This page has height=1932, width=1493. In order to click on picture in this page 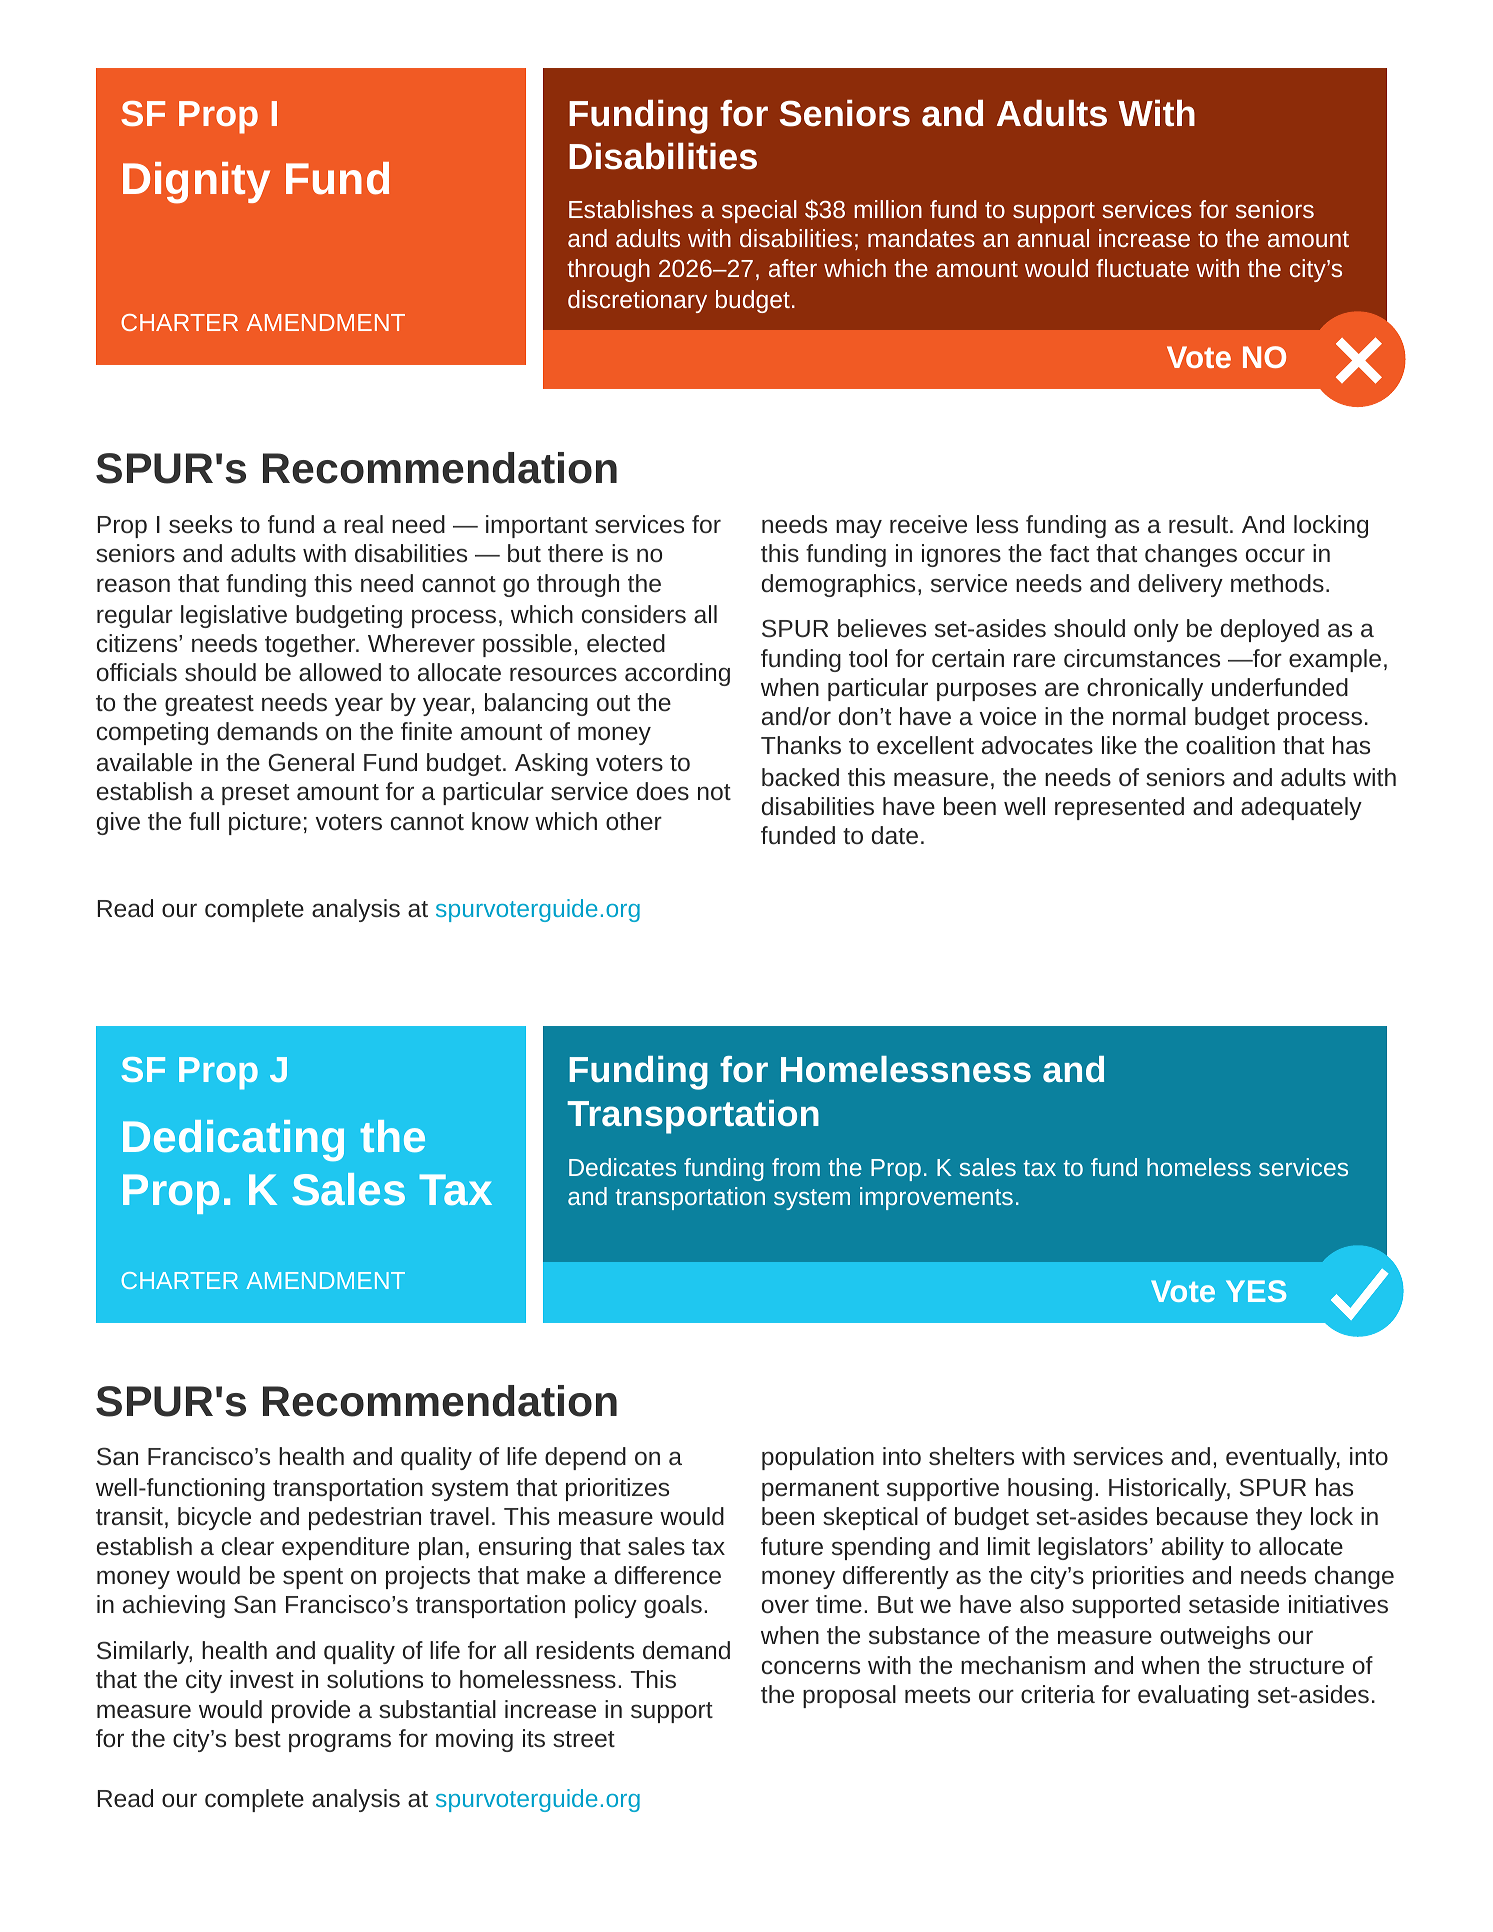, I will do `click(265, 823)`.
